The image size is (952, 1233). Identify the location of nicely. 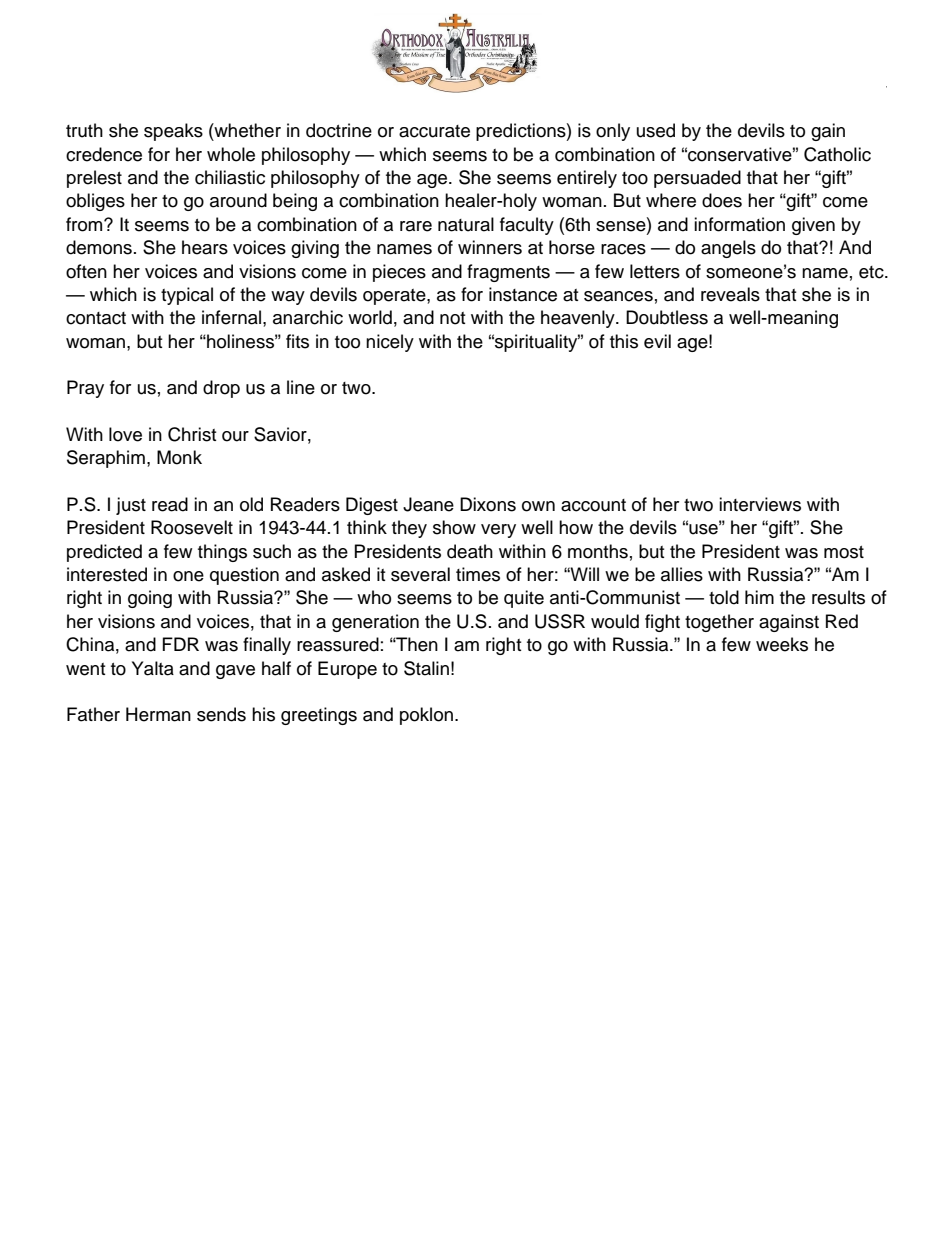
(390, 343).
